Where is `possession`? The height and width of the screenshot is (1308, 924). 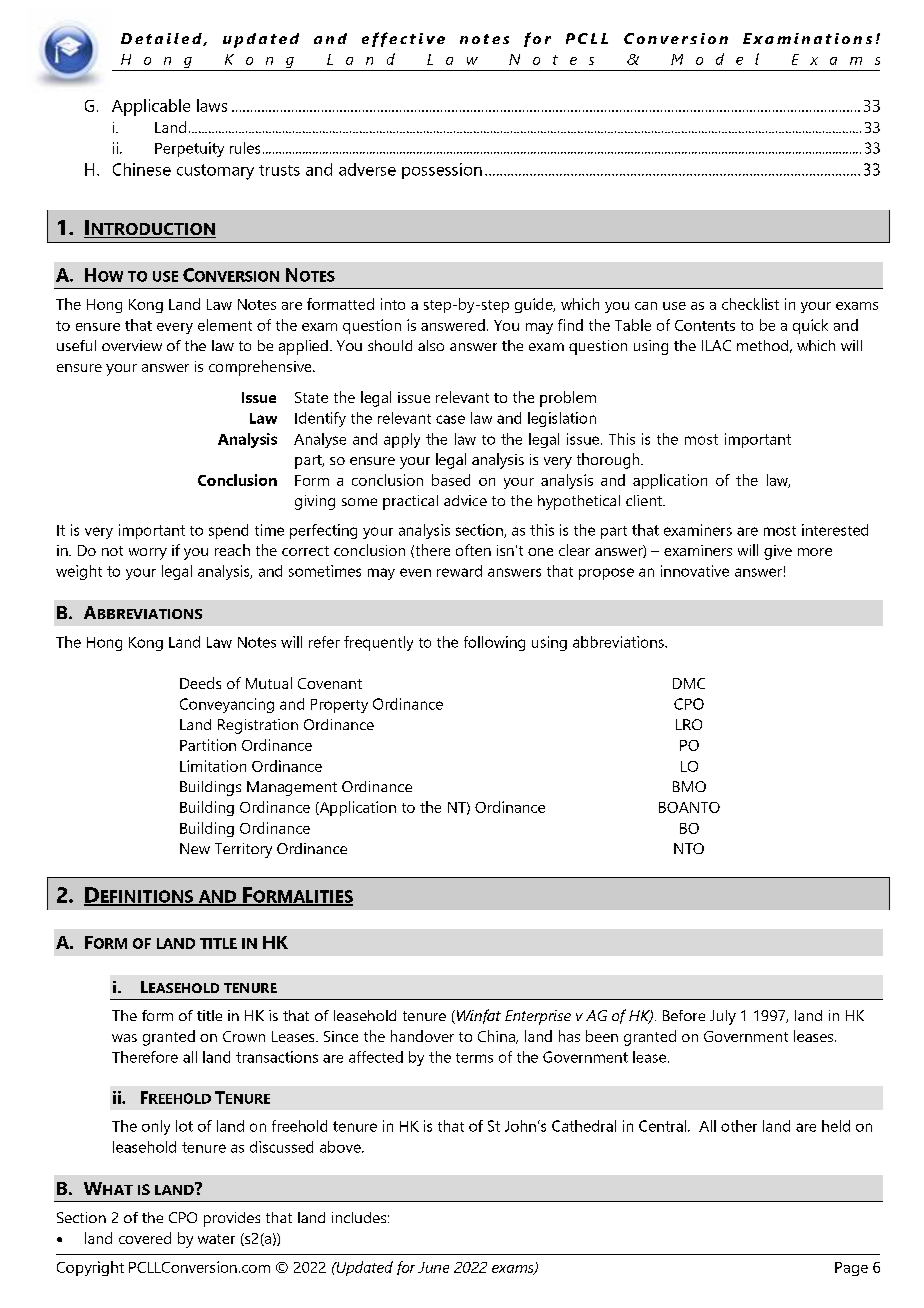
possession is located at coordinates (442, 171).
